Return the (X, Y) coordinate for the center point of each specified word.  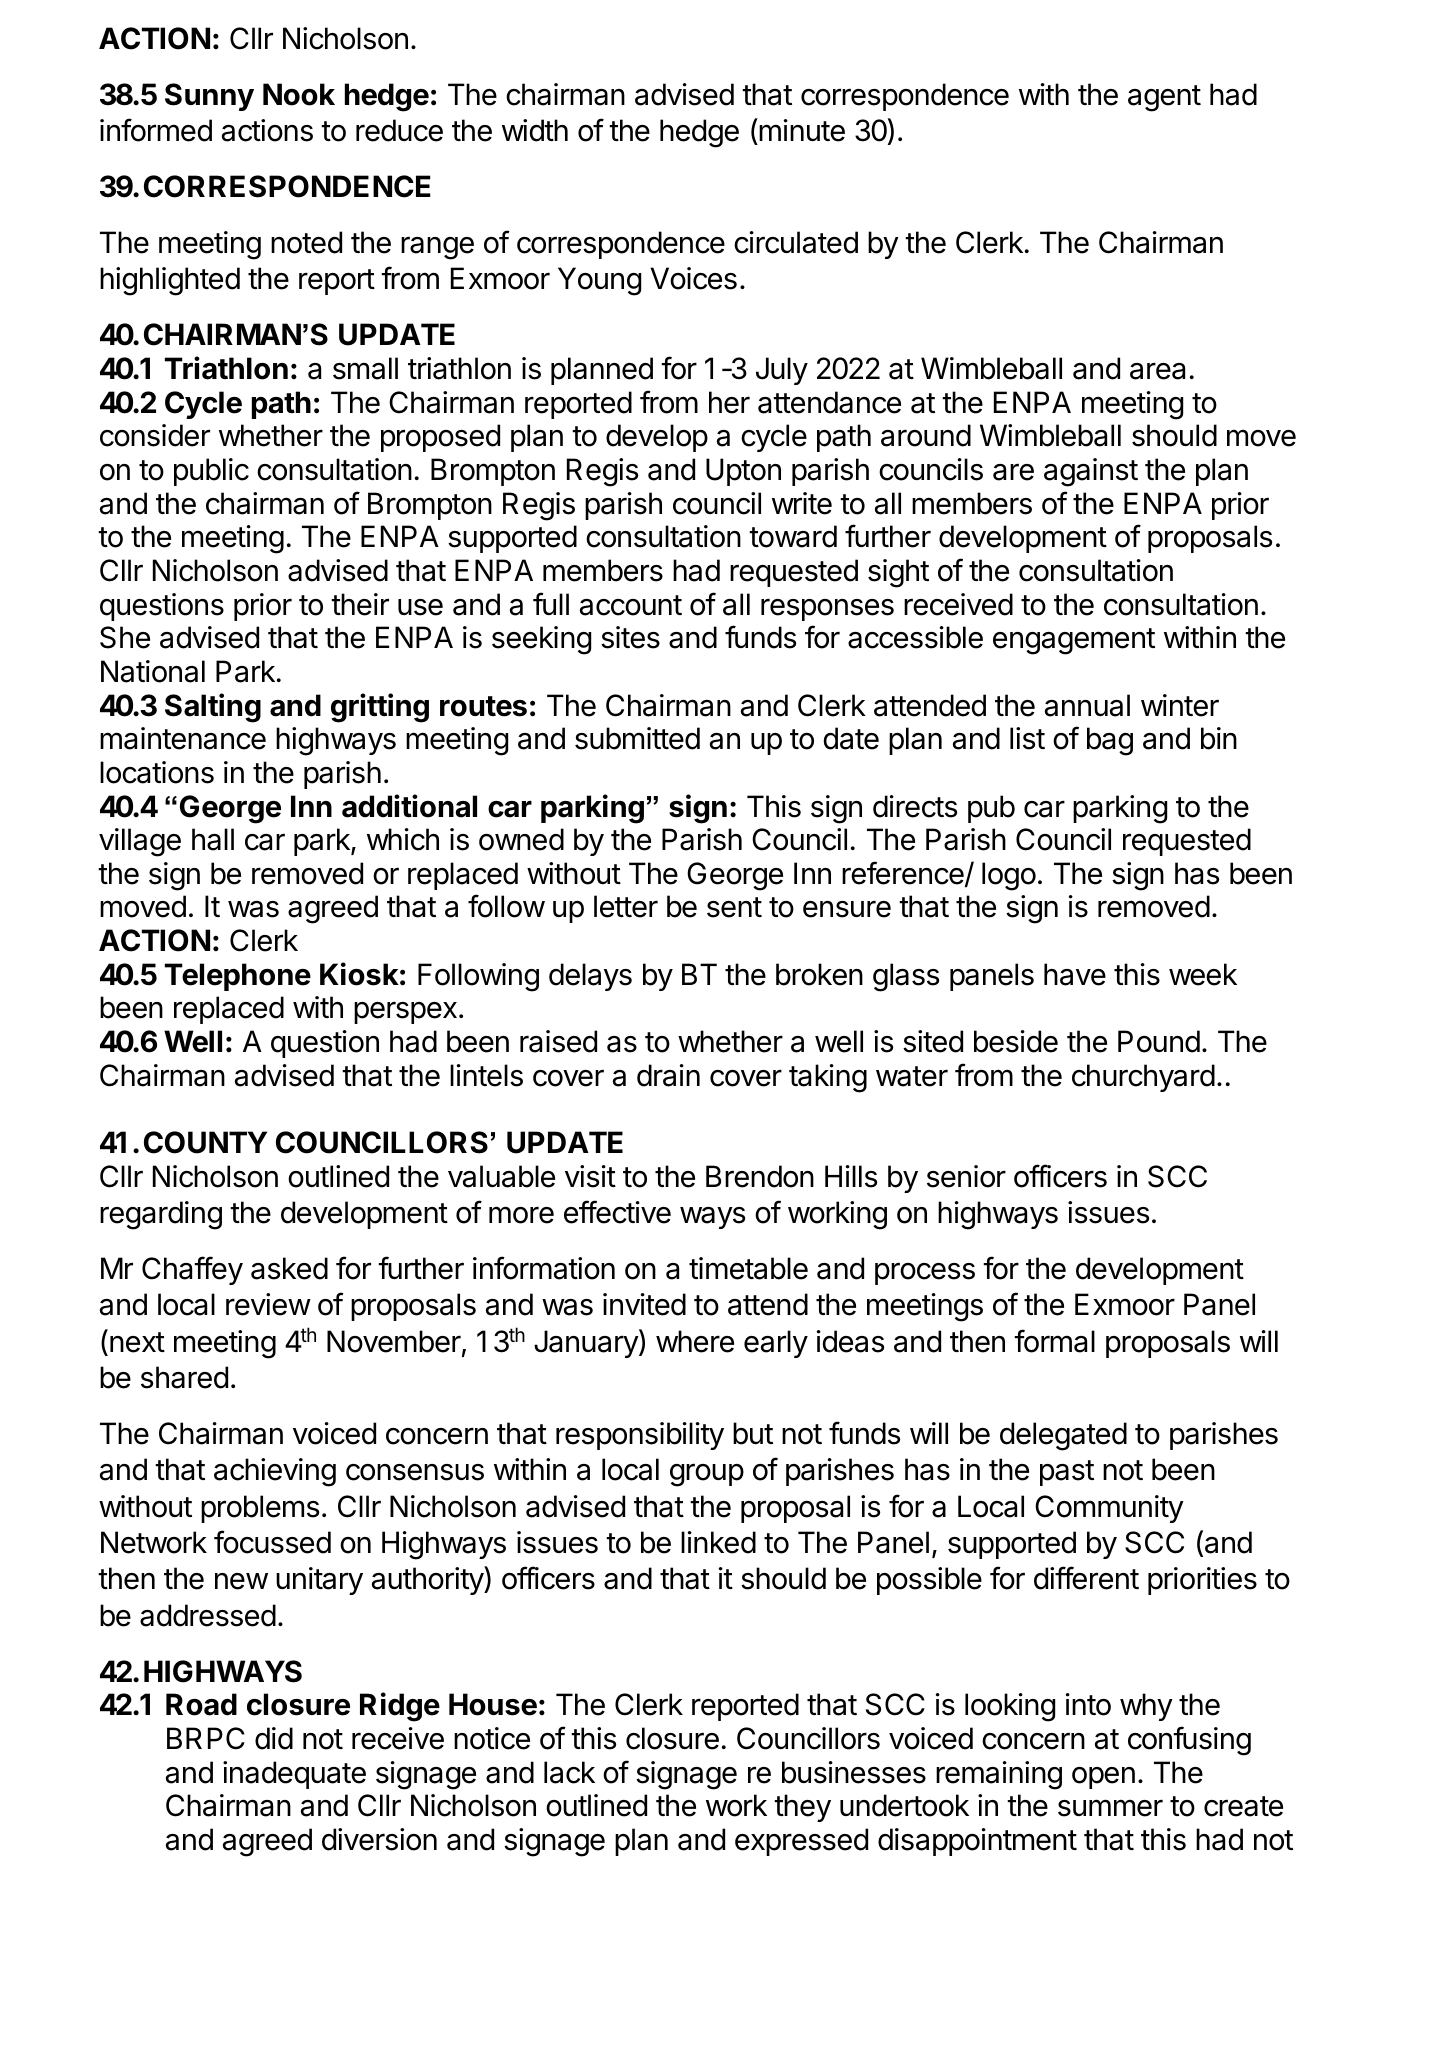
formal (1054, 1341)
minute (801, 131)
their (360, 604)
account (631, 605)
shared (184, 1377)
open (1103, 1778)
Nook (299, 94)
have (1075, 974)
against (1091, 472)
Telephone (238, 977)
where (695, 1341)
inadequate (294, 1775)
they (802, 1808)
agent (1164, 98)
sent (734, 907)
